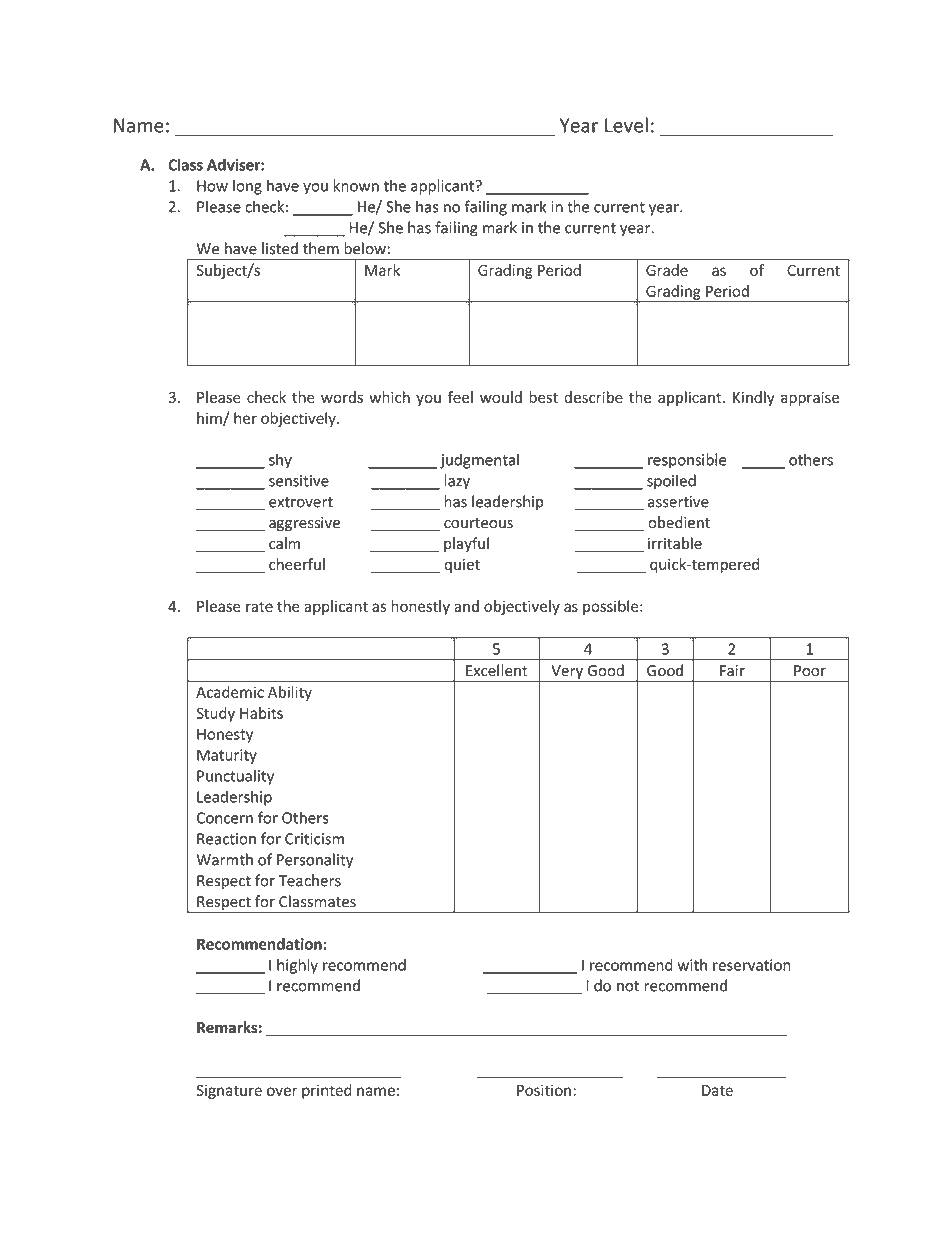 The image size is (952, 1233). I want to click on Date, so click(717, 1090).
